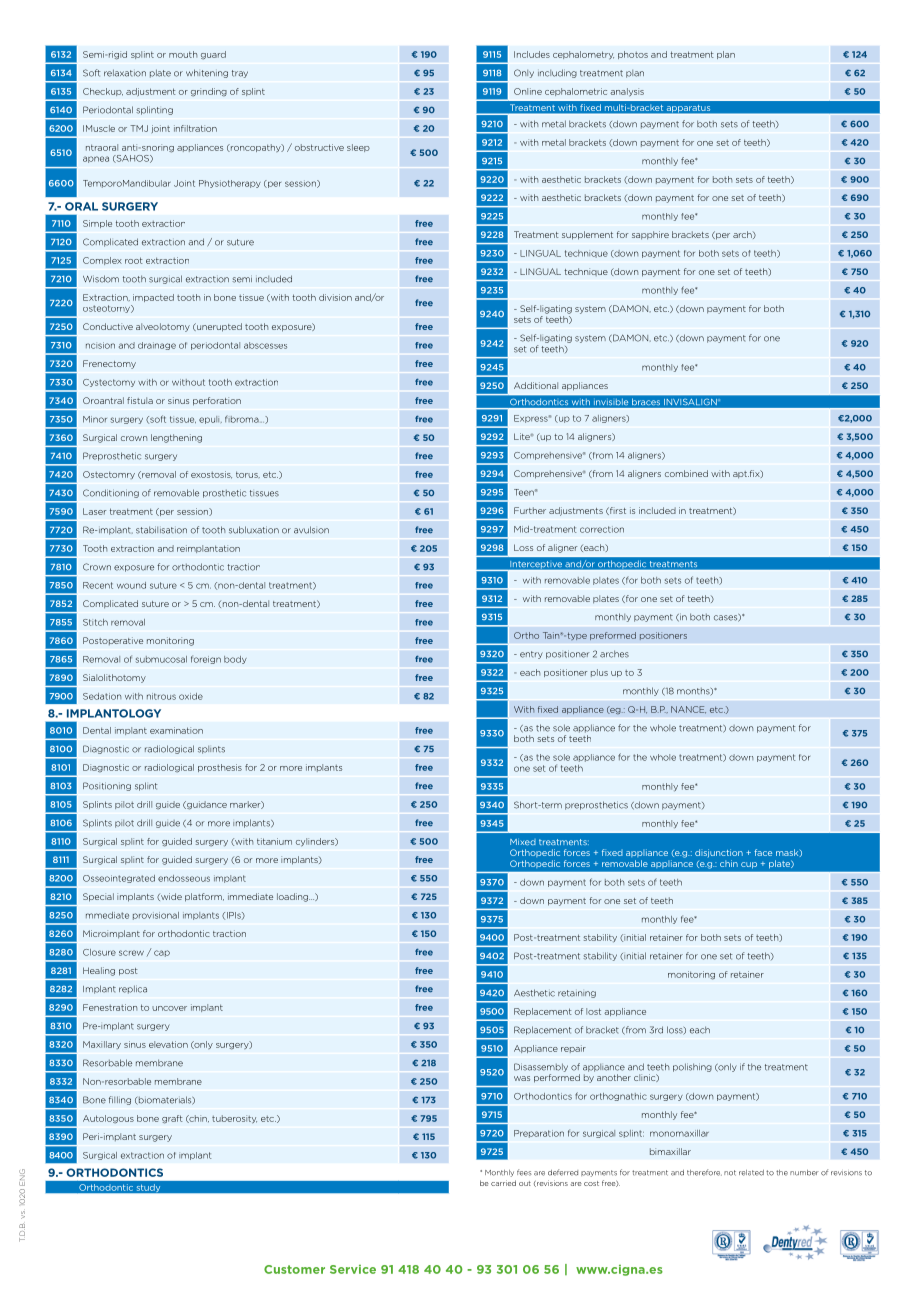  I want to click on submucosal, so click(161, 659).
